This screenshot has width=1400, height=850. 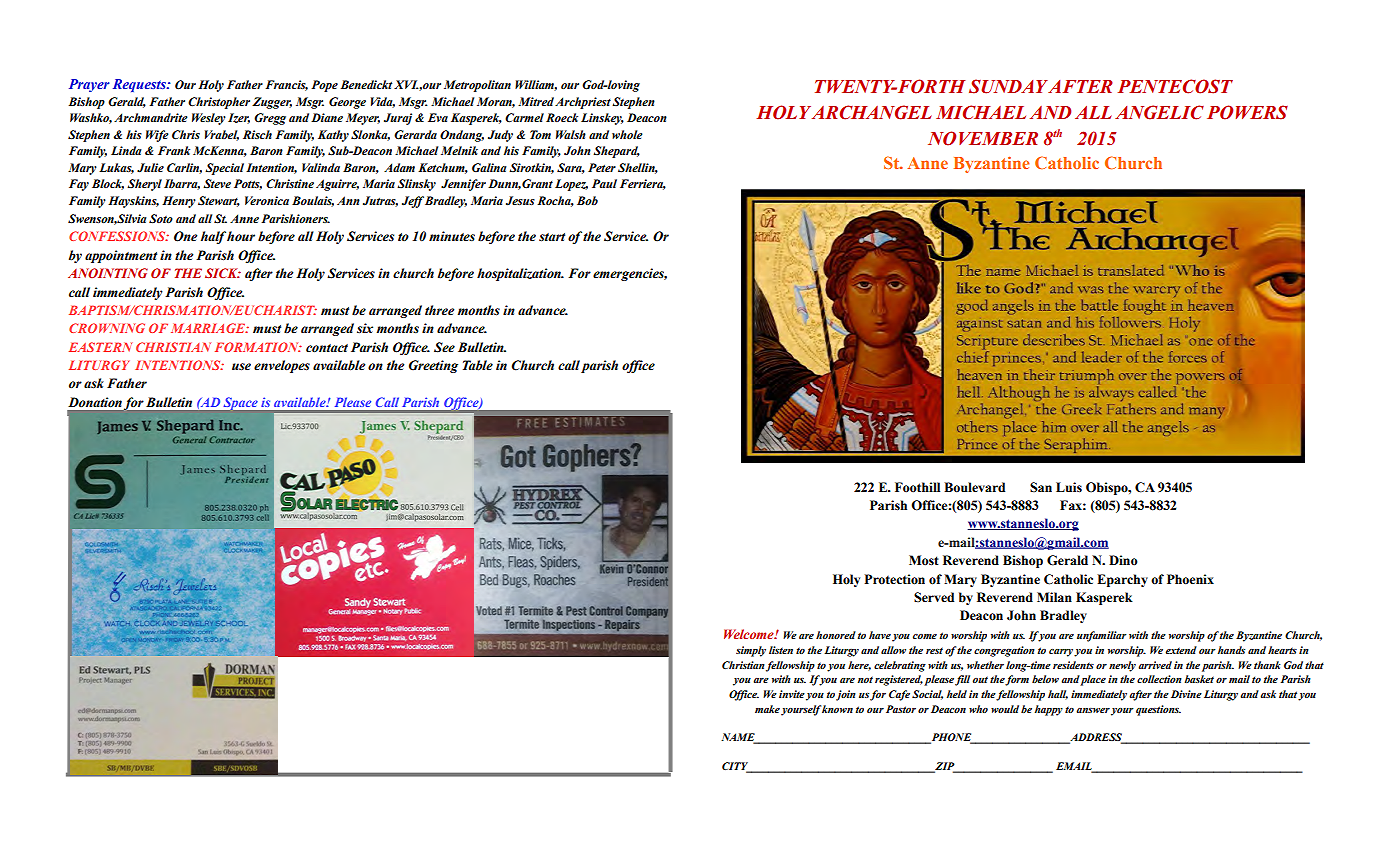 I want to click on Luis, so click(x=1069, y=487).
